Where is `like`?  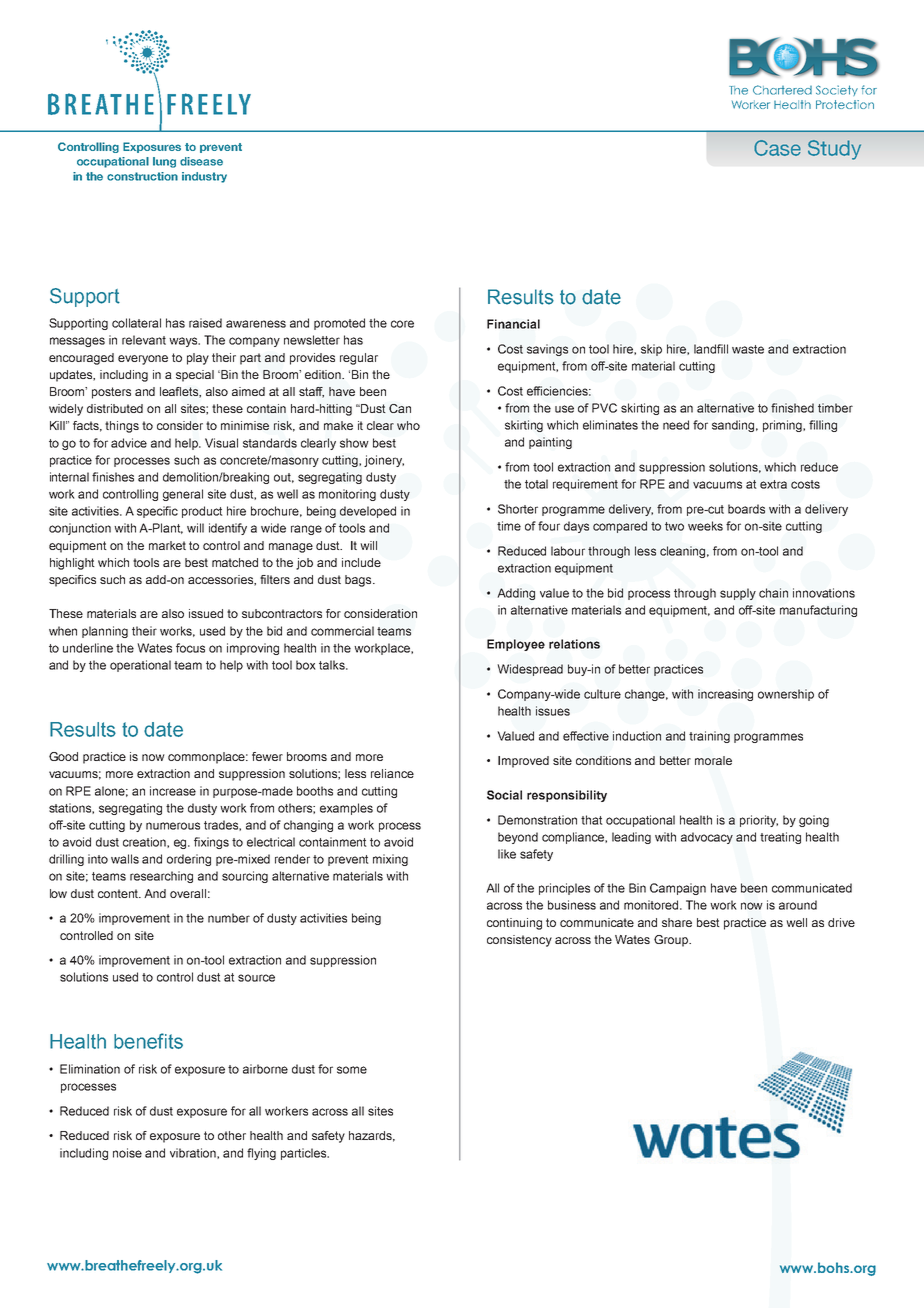 like is located at coordinates (507, 854).
